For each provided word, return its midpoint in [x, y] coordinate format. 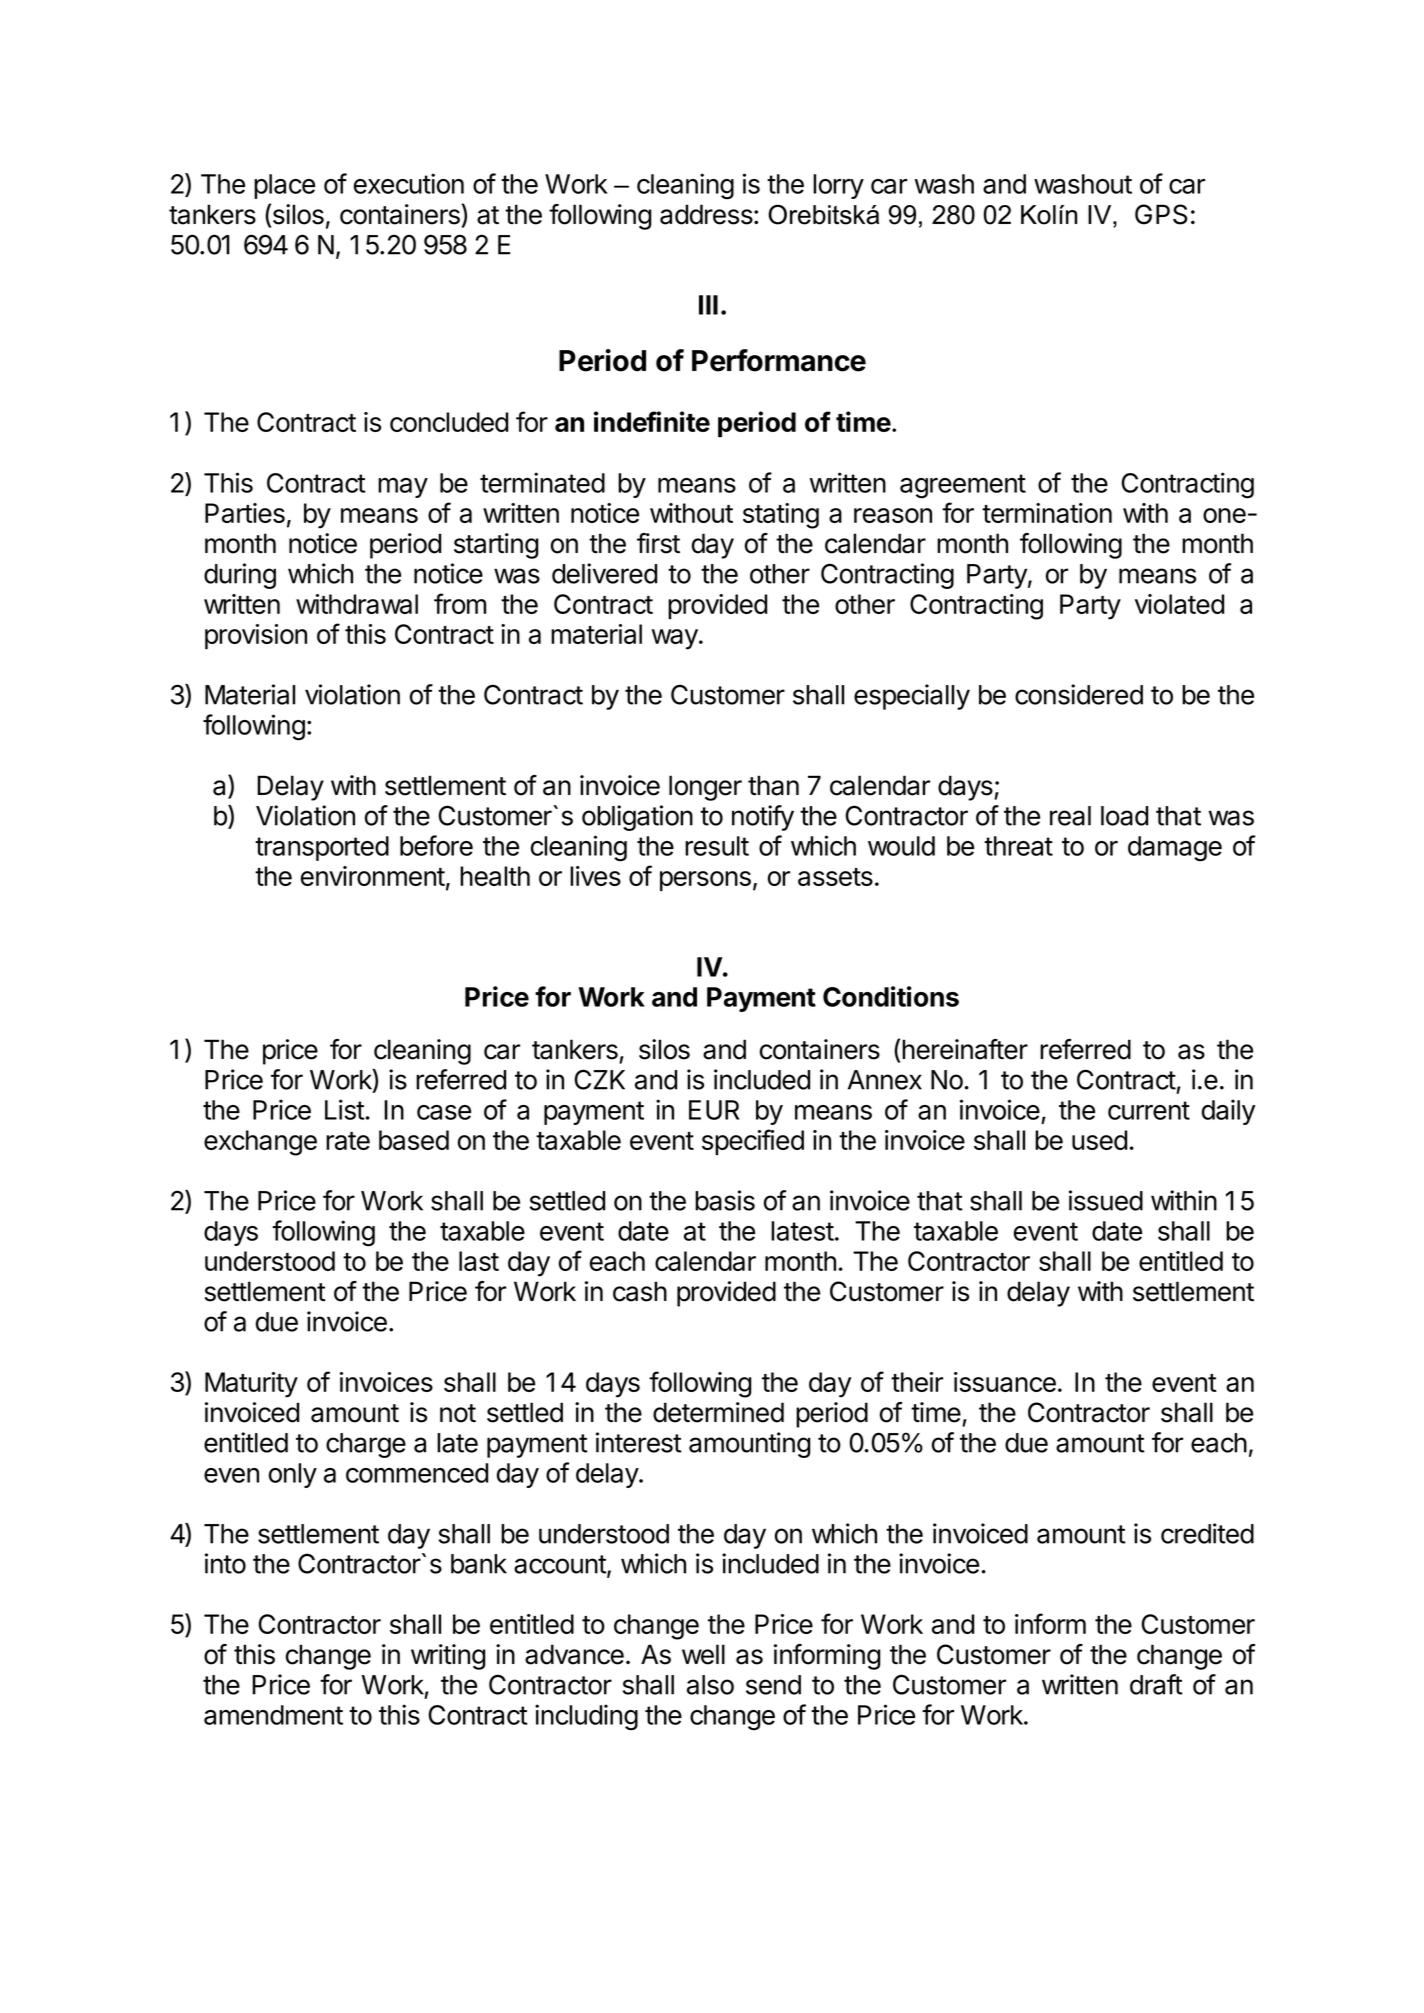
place [284, 186]
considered [1079, 694]
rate [348, 1141]
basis [725, 1200]
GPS [1161, 214]
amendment [273, 1715]
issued [1106, 1200]
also [710, 1685]
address [707, 214]
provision [256, 636]
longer [705, 788]
